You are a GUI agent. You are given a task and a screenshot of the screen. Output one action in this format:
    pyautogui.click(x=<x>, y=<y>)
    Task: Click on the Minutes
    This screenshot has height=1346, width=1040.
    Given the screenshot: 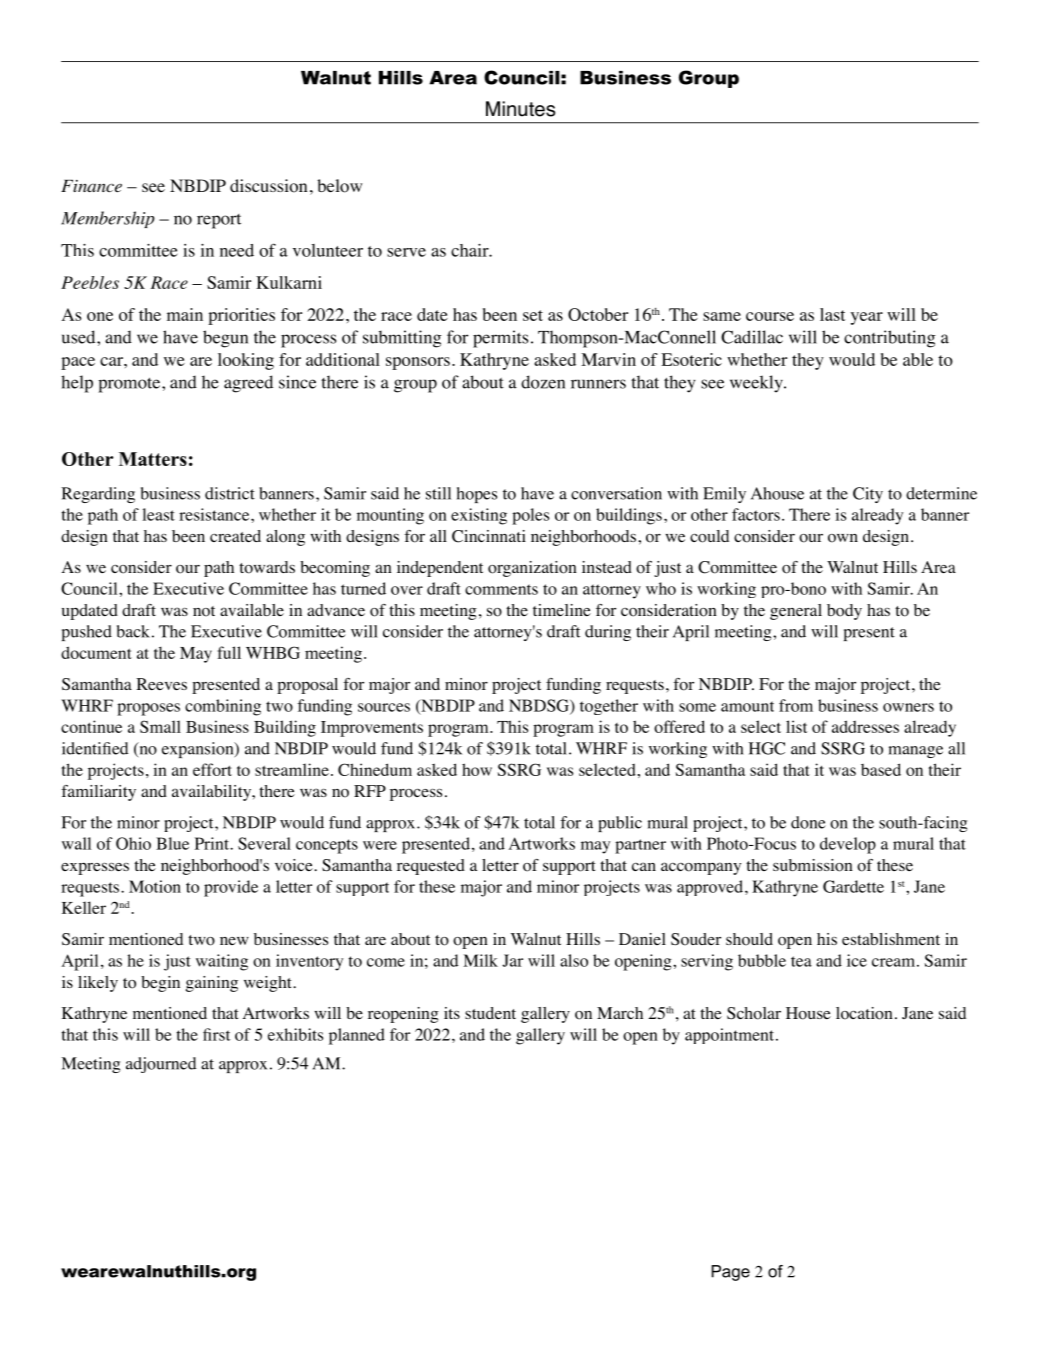 What is the action you would take?
    pyautogui.click(x=520, y=109)
